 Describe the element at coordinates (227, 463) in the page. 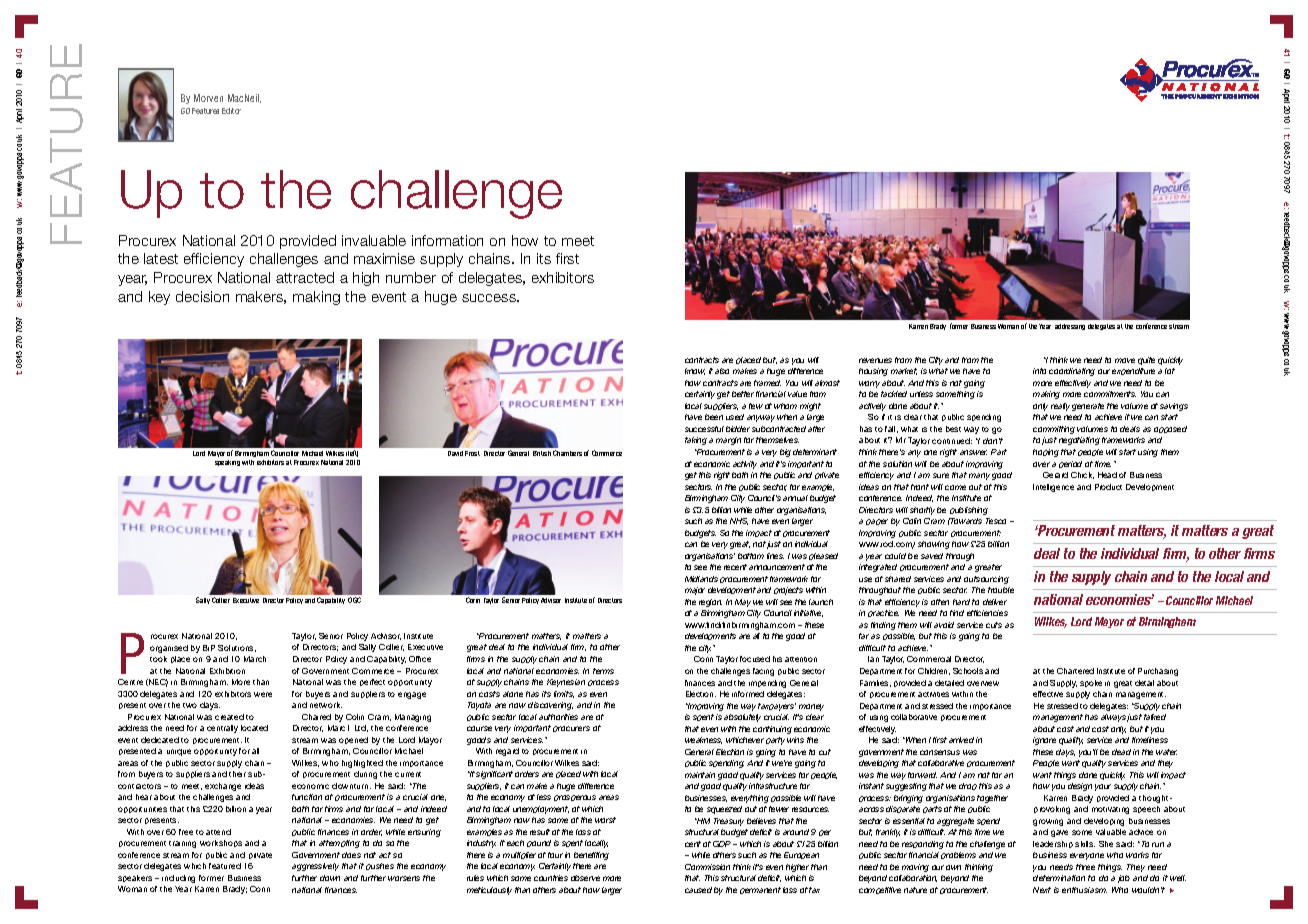

I see `speaking` at that location.
